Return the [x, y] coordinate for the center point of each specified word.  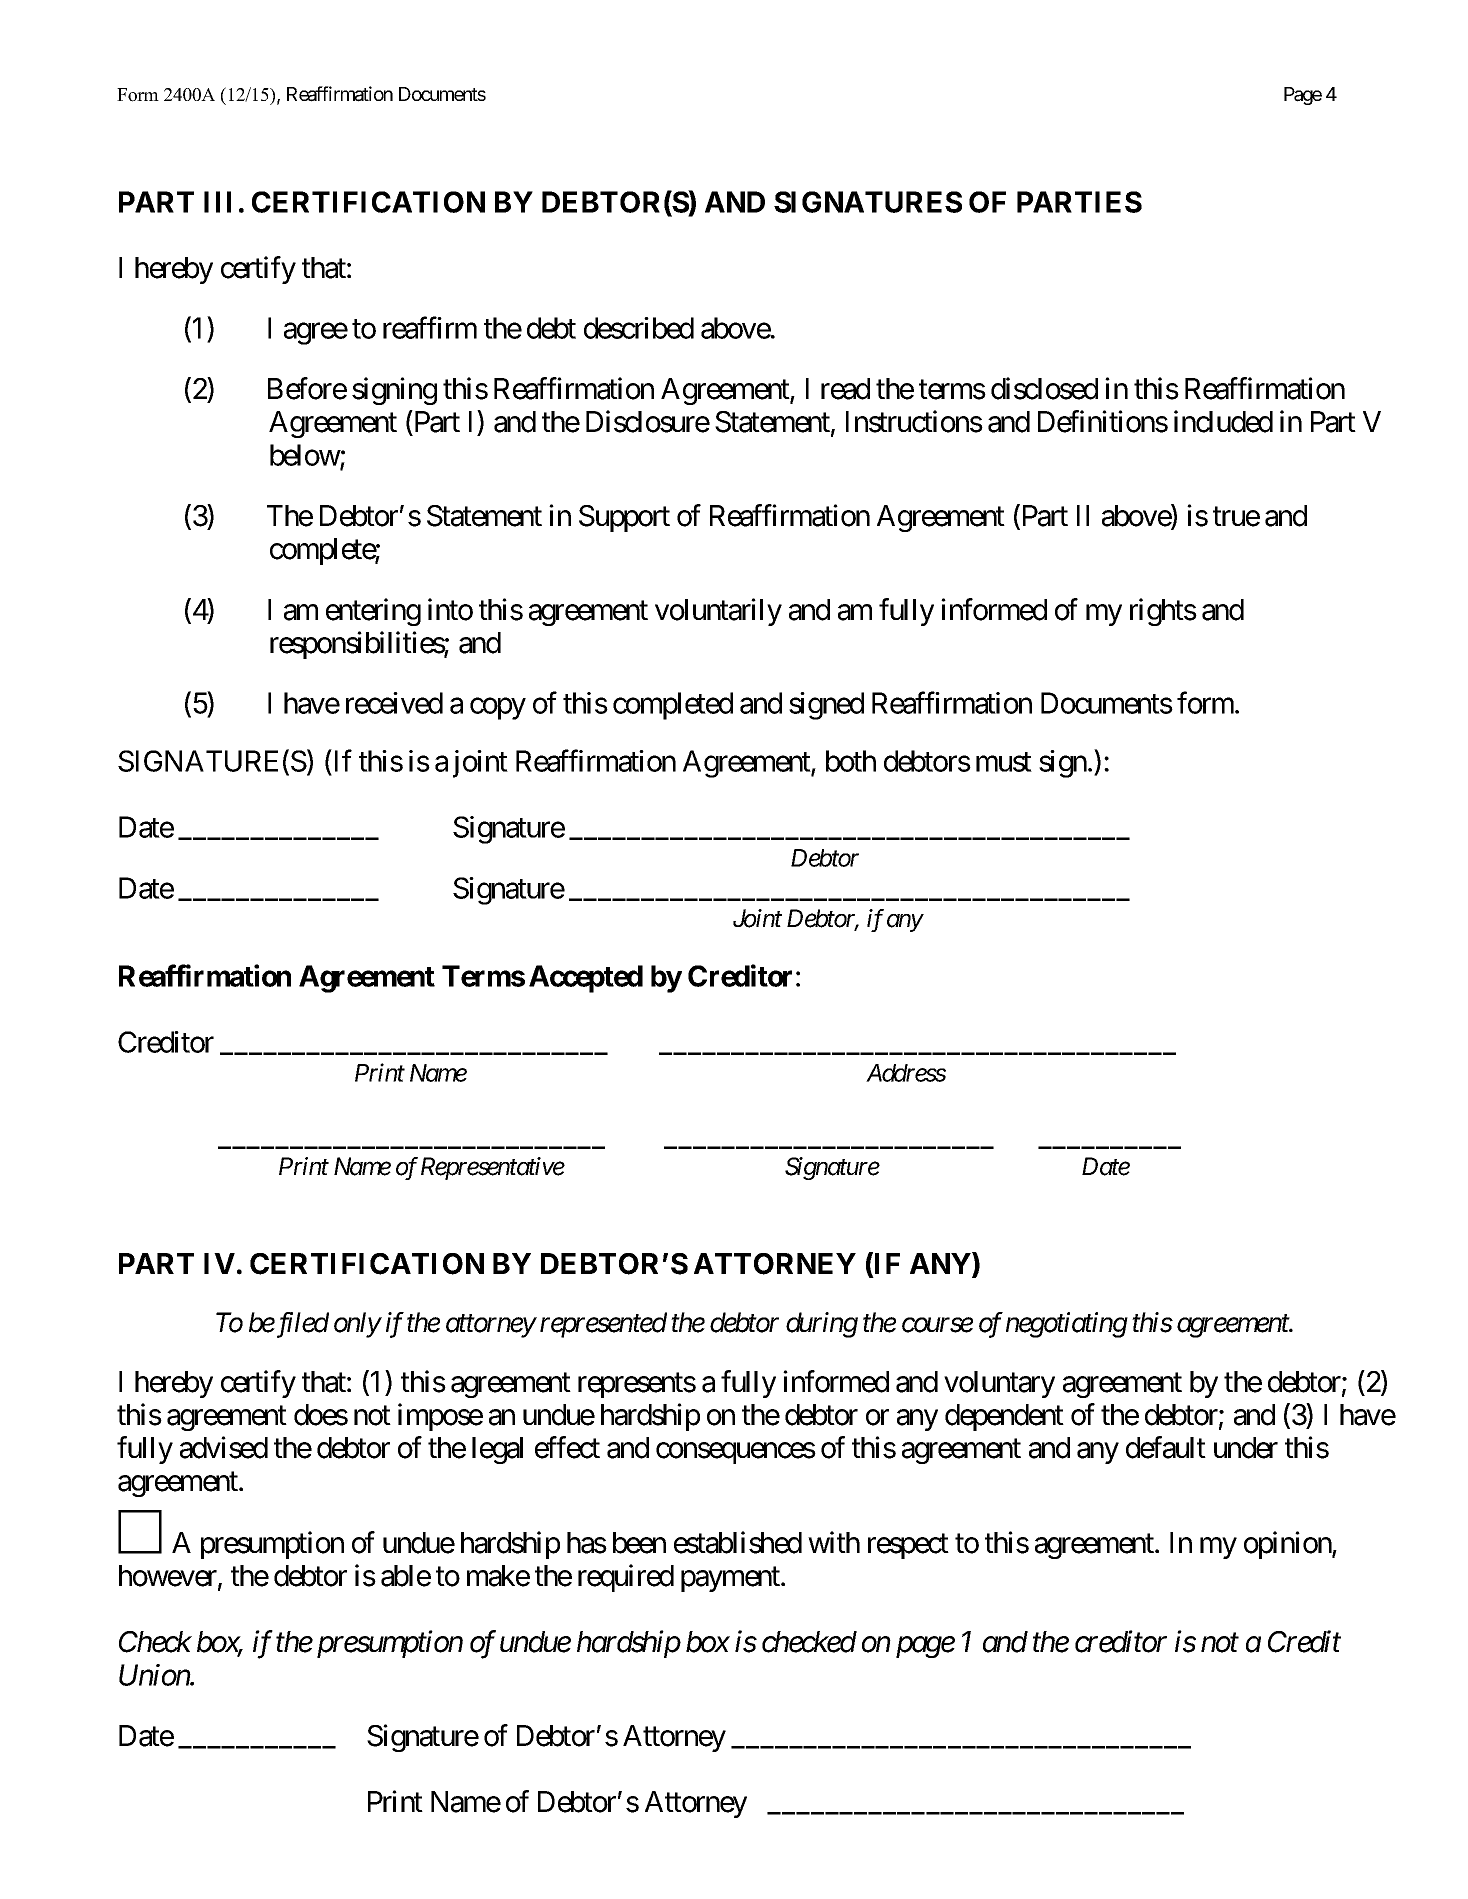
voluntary [999, 1384]
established [738, 1542]
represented [603, 1325]
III [217, 202]
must [1004, 762]
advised [224, 1447]
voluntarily [718, 612]
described [639, 328]
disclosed [1044, 388]
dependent [1004, 1417]
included [1223, 421]
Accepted [586, 979]
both [851, 761]
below [305, 456]
